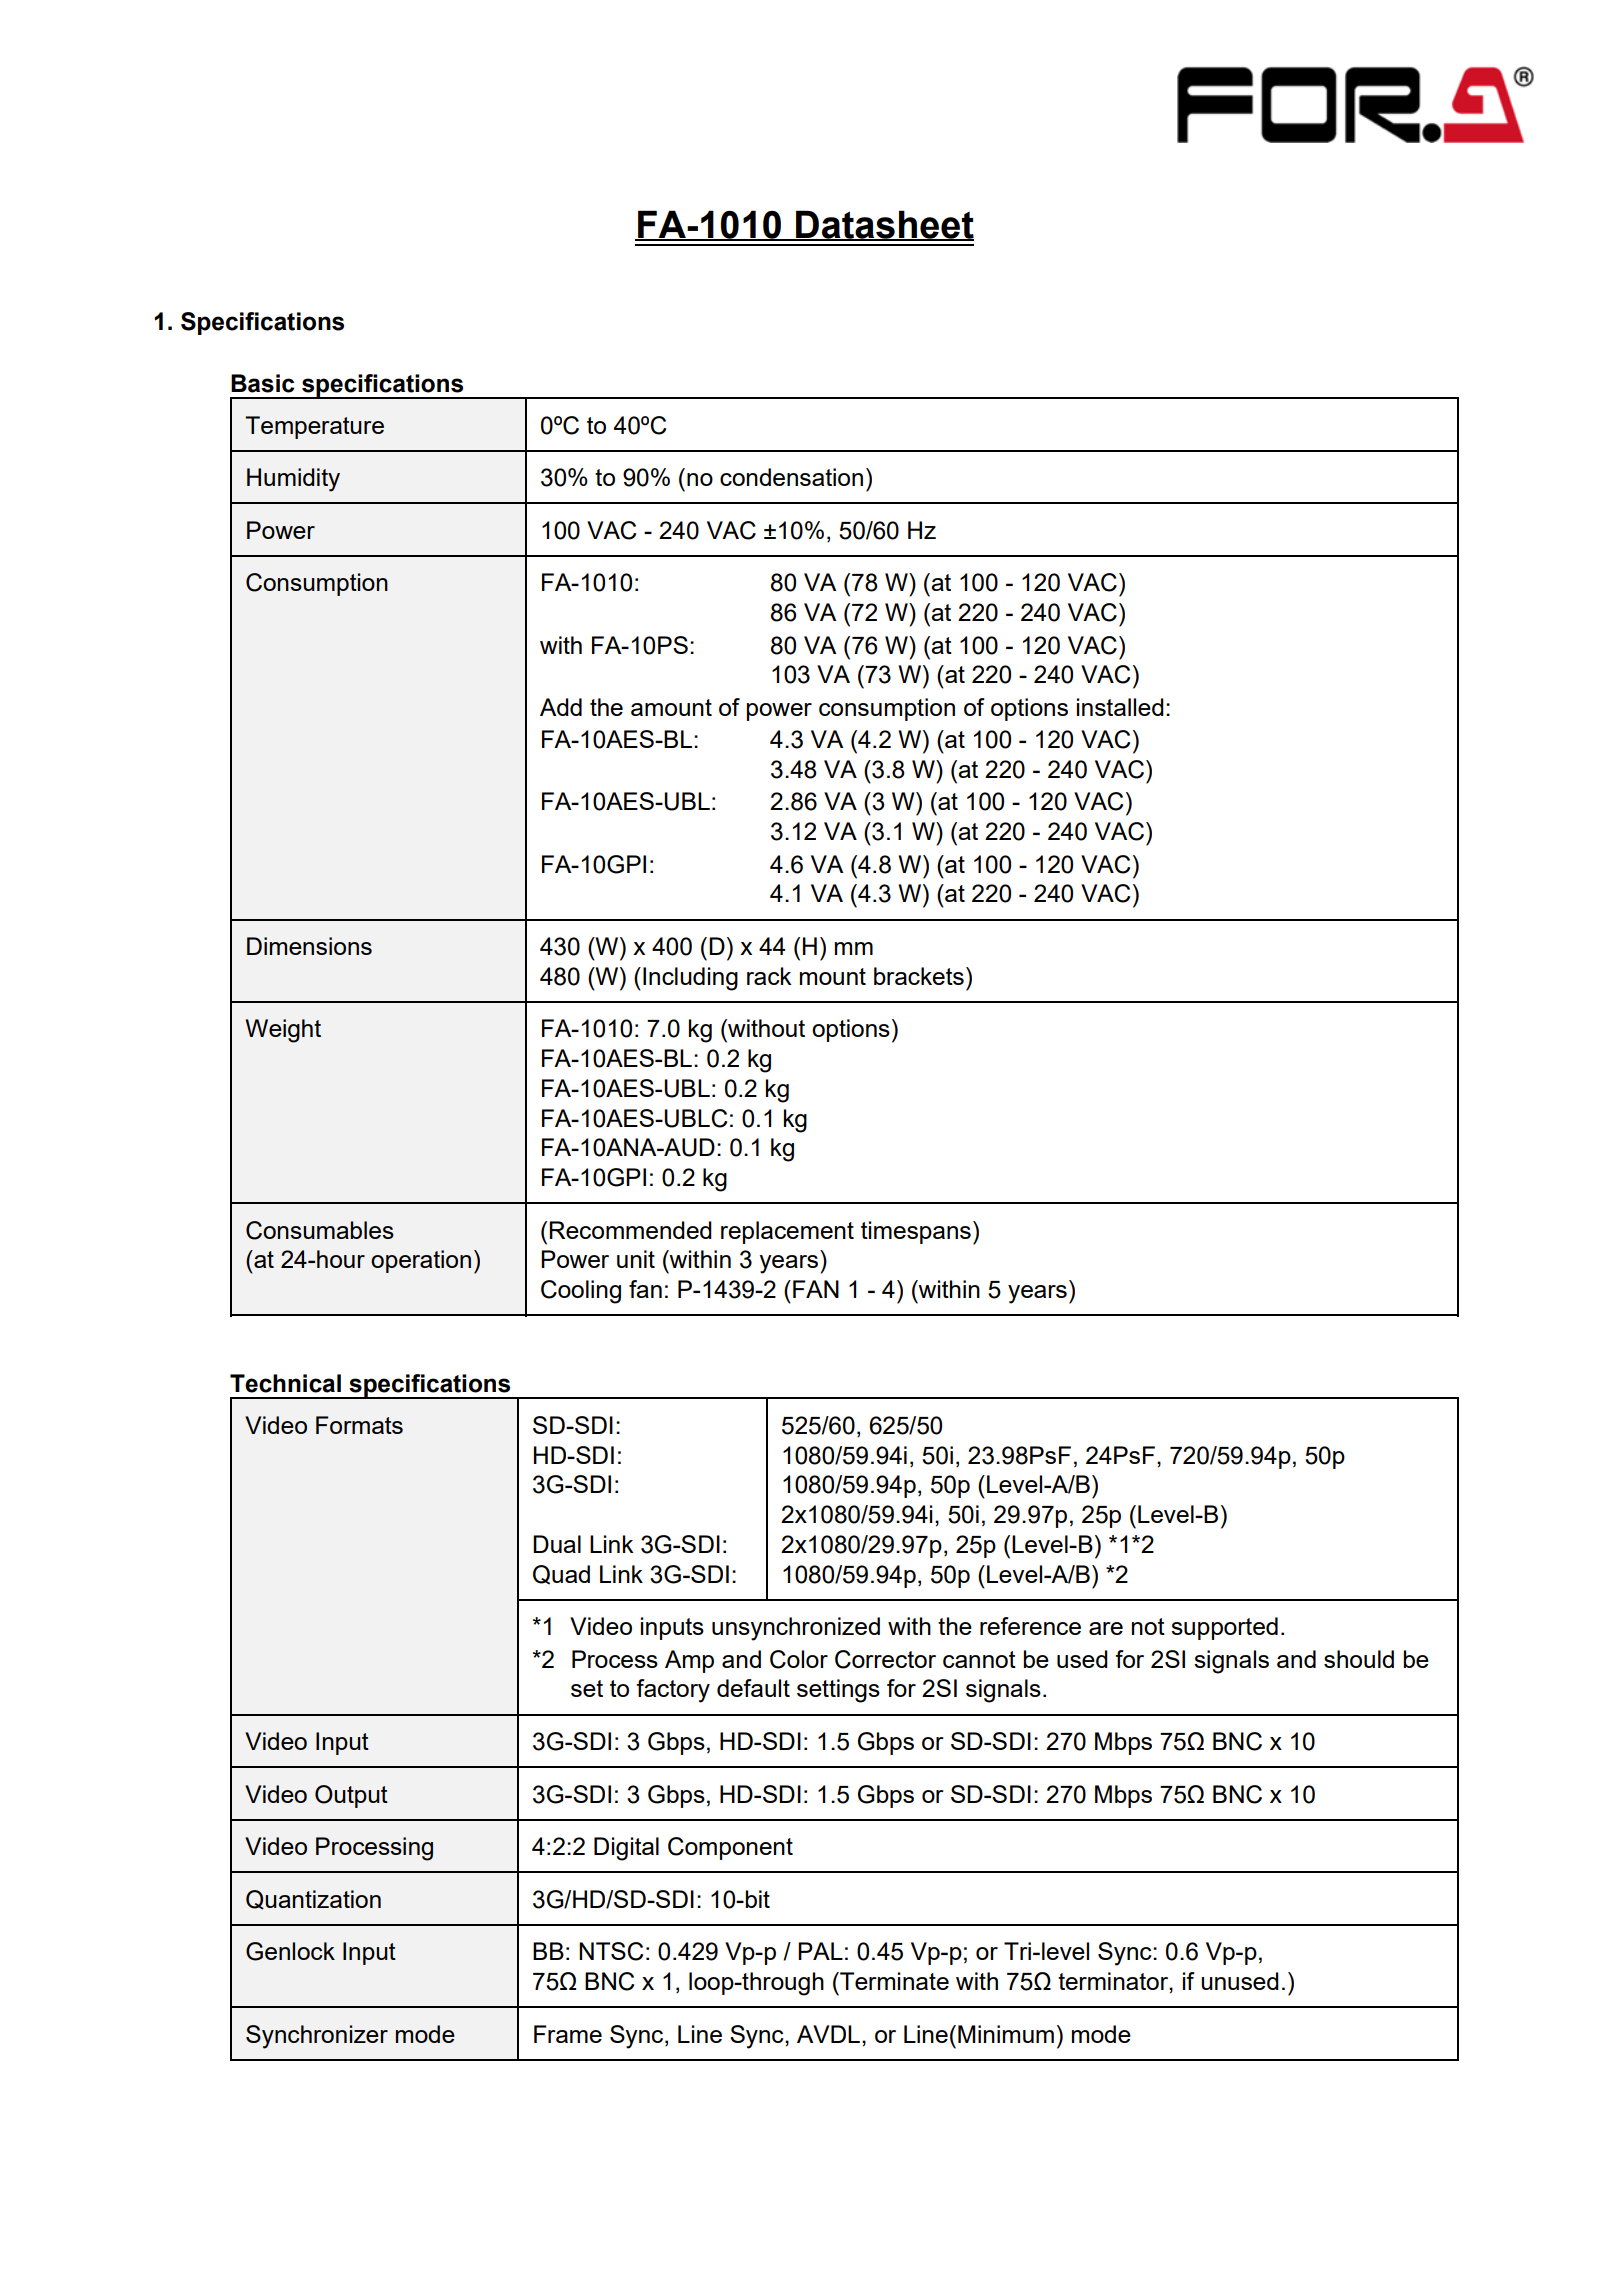  I want to click on Basic, so click(262, 383).
